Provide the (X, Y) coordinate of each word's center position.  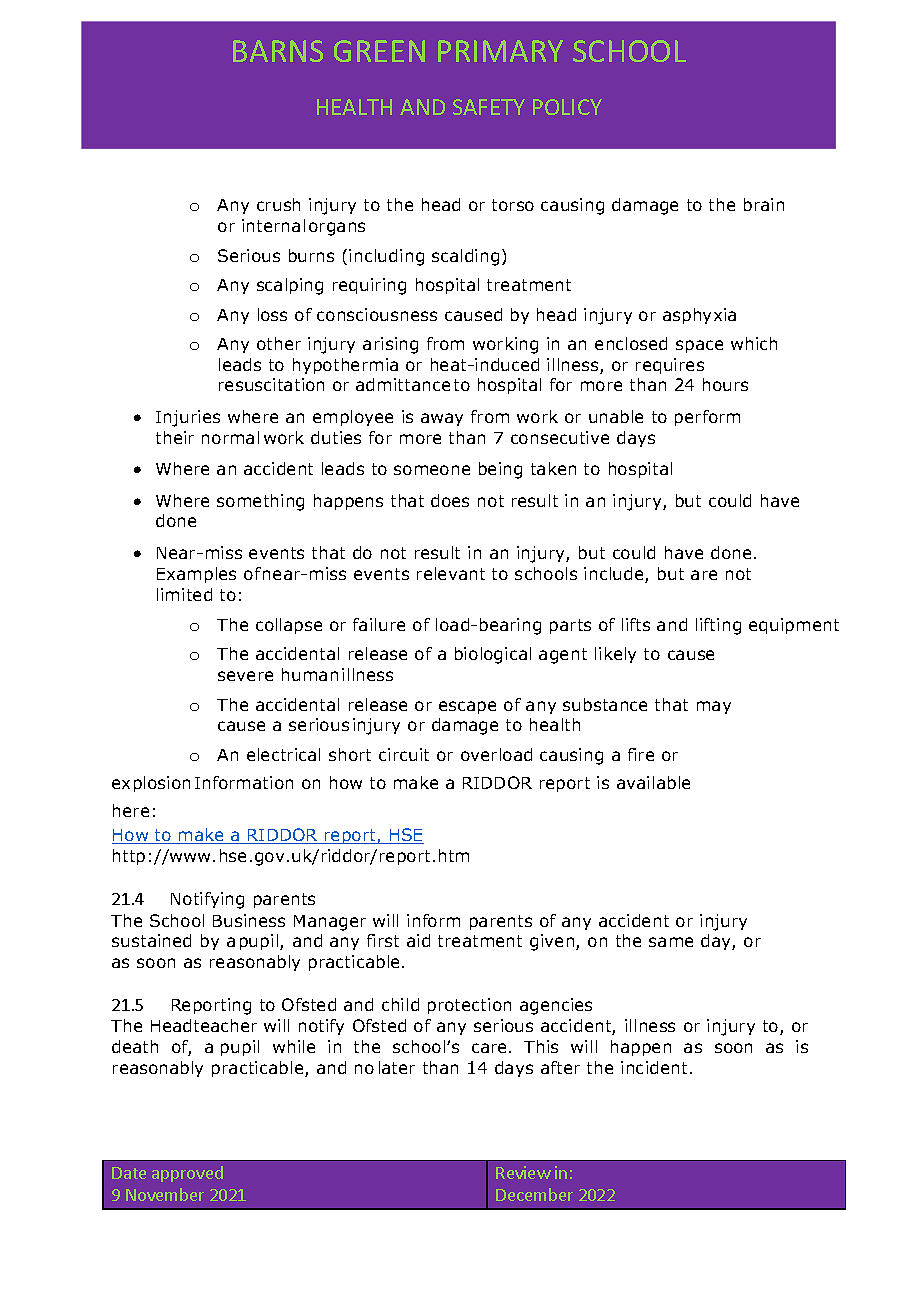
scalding (465, 257)
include (615, 575)
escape (467, 707)
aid (418, 940)
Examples (196, 575)
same (671, 942)
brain (764, 204)
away (442, 419)
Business (249, 920)
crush (278, 204)
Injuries (188, 418)
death (135, 1046)
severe (245, 676)
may (714, 707)
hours (725, 384)
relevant (451, 573)
